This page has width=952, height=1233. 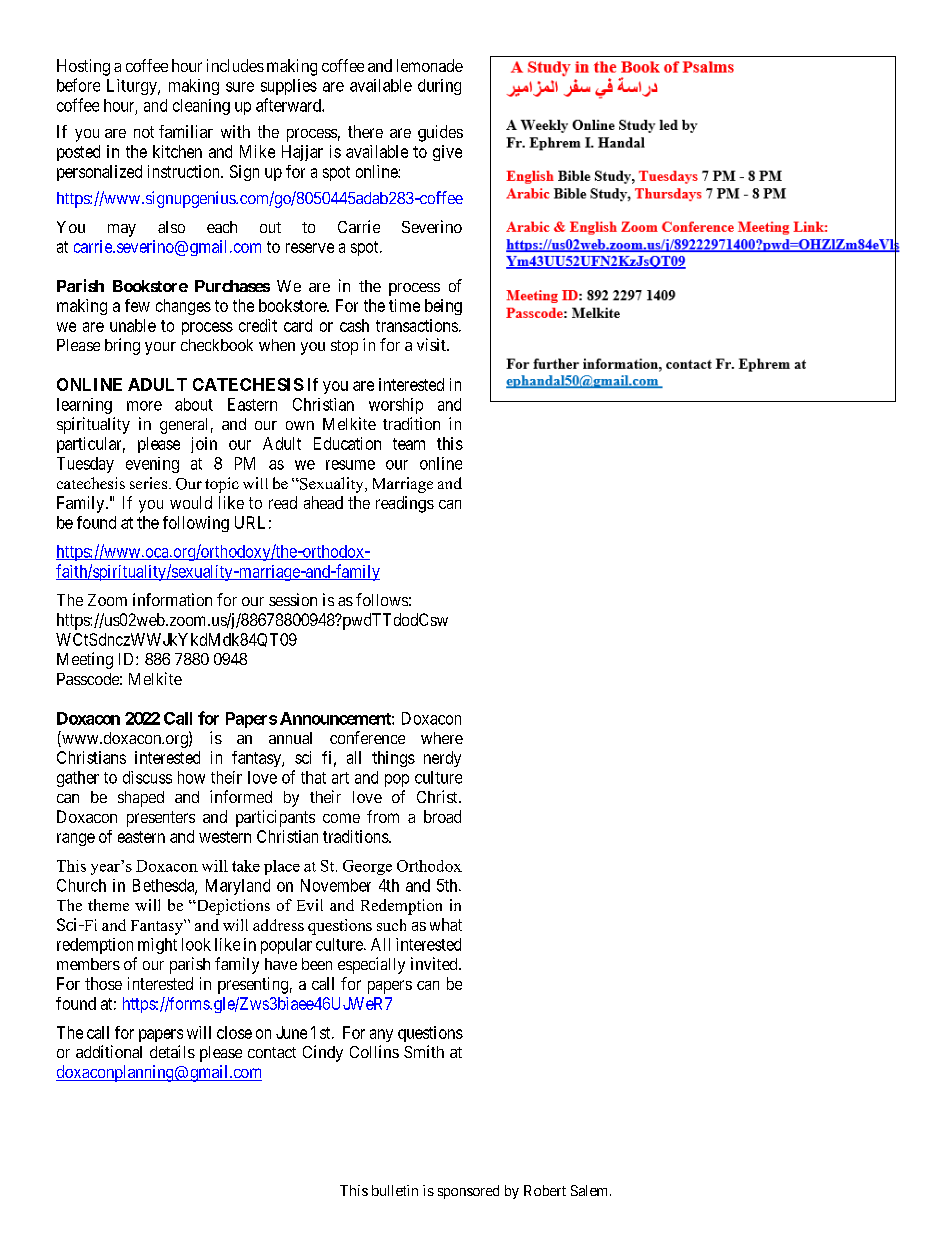 What do you see at coordinates (365, 131) in the page?
I see `there` at bounding box center [365, 131].
